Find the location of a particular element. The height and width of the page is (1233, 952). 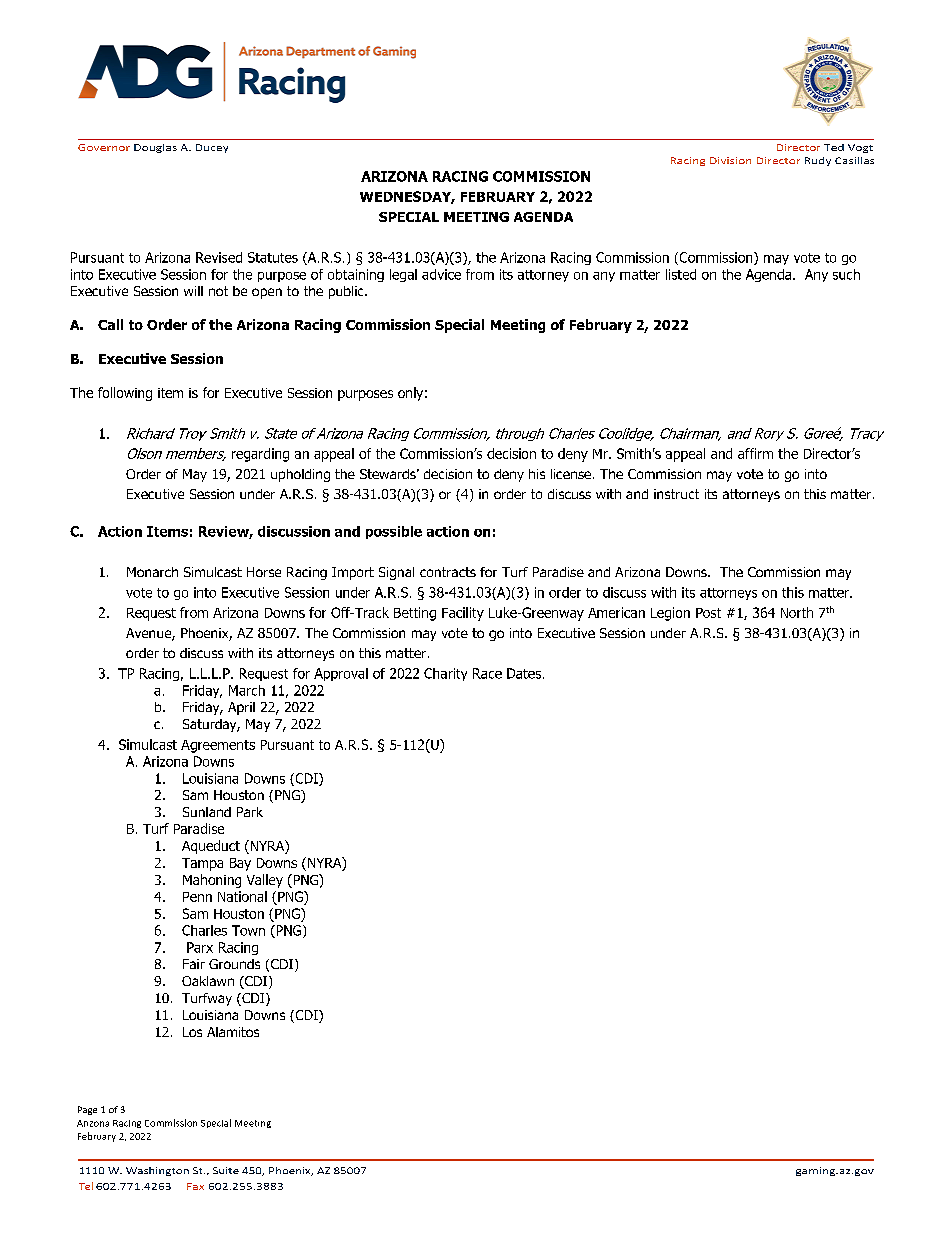

Division is located at coordinates (730, 160).
